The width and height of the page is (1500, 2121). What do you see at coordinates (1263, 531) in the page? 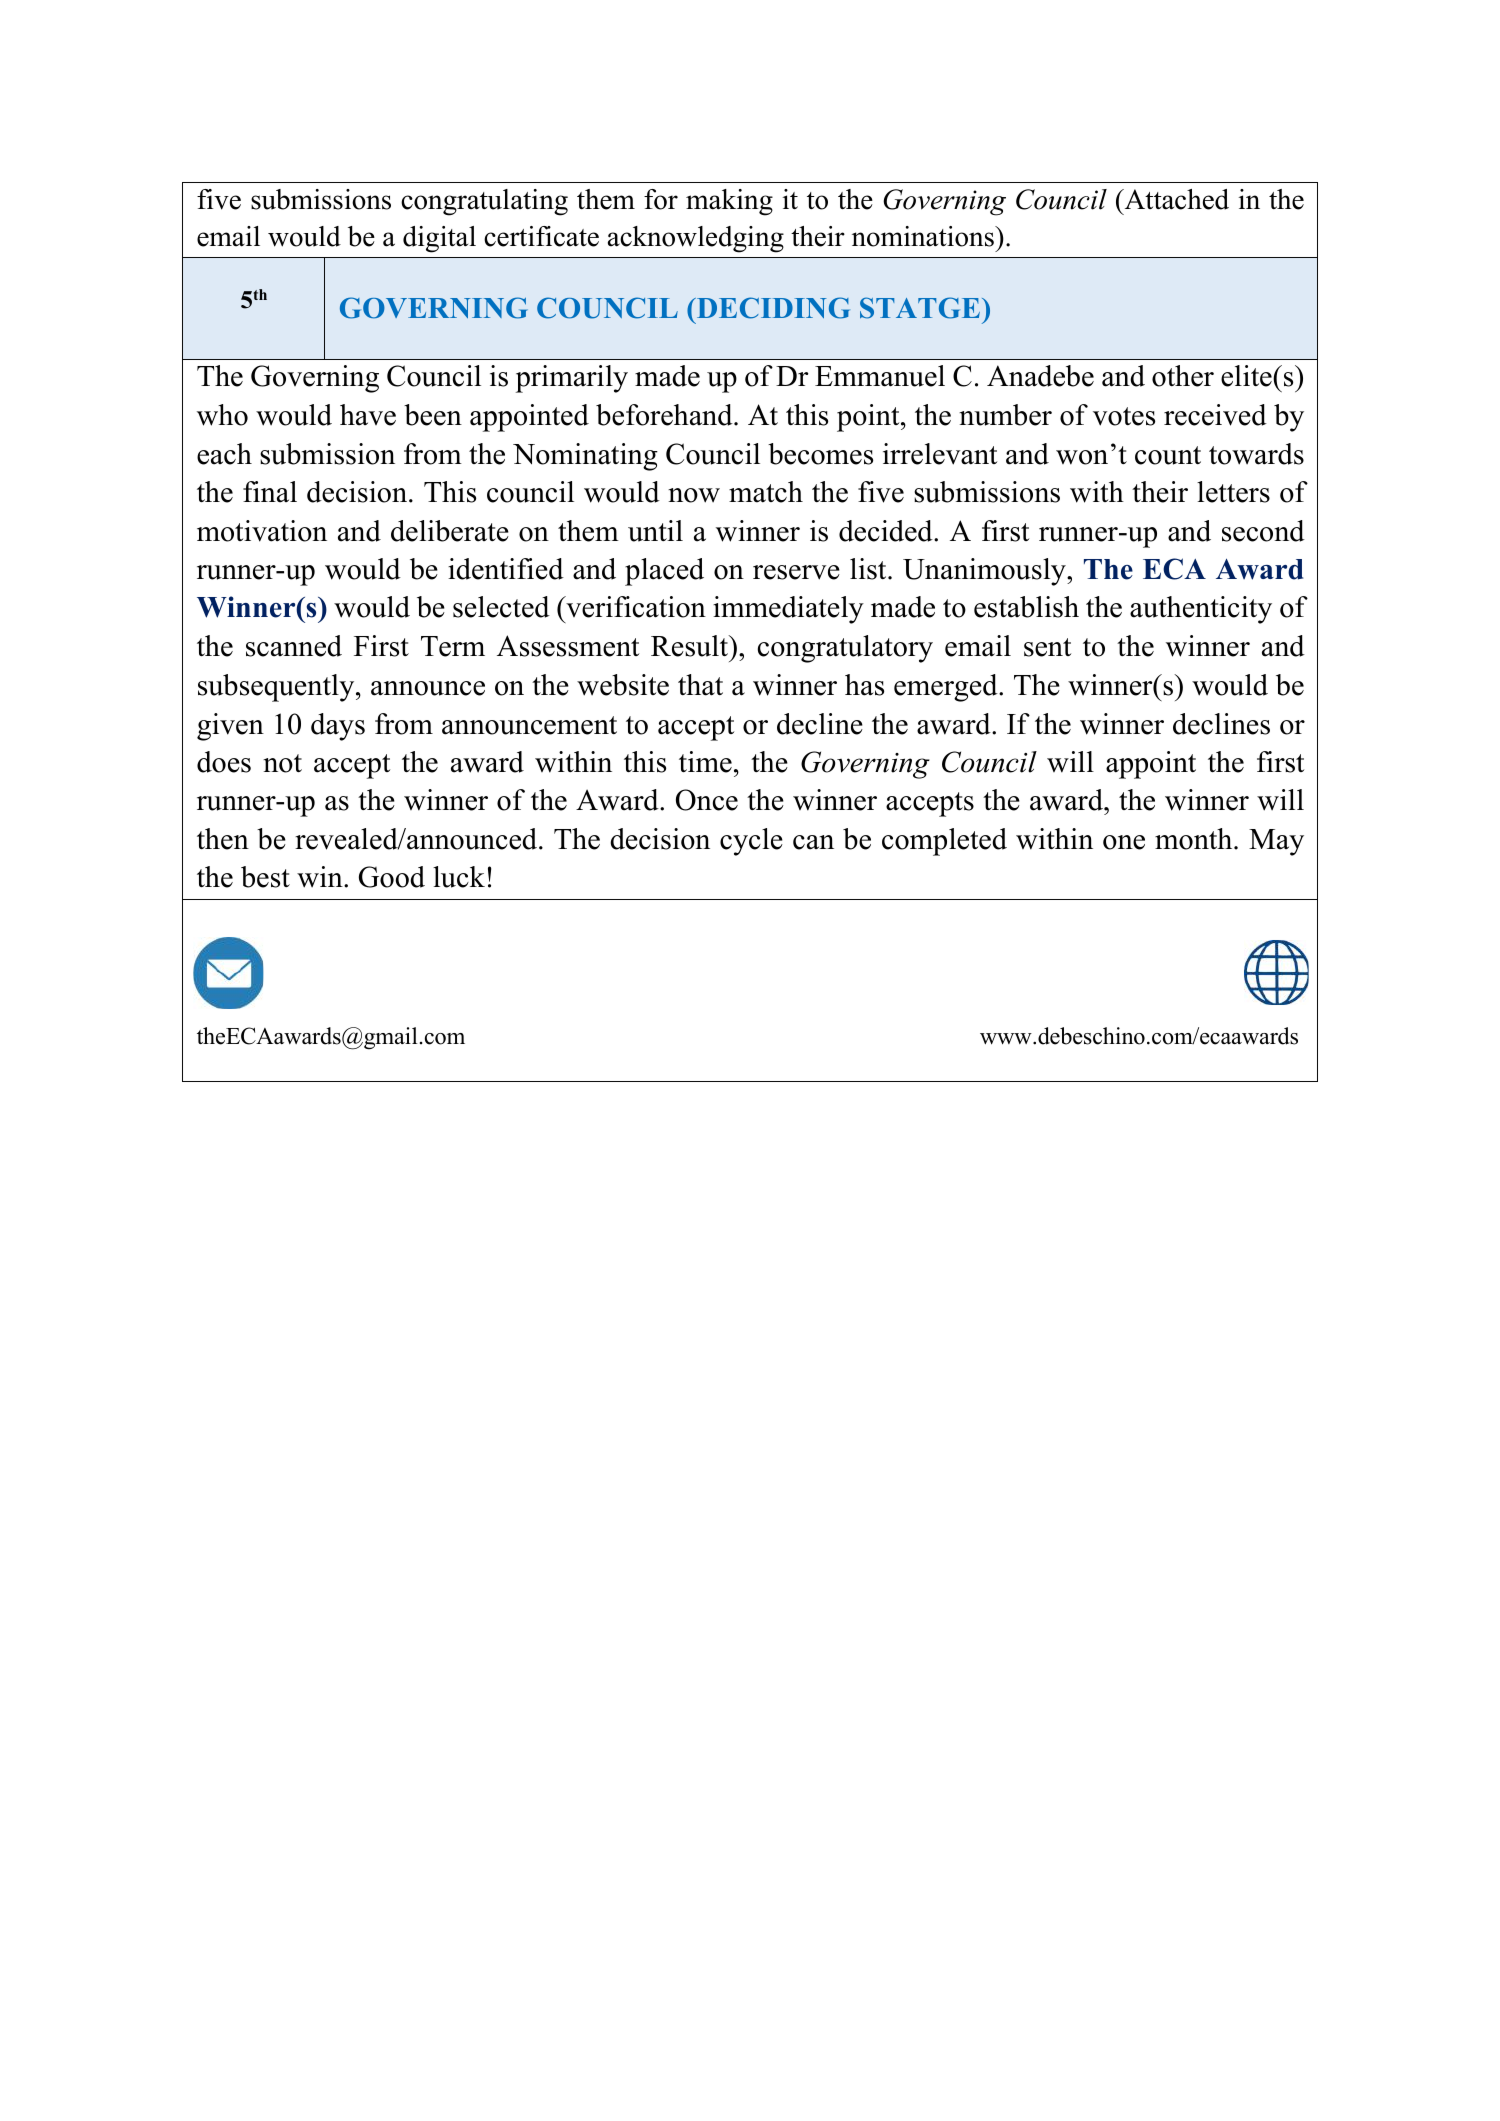
I see `second` at bounding box center [1263, 531].
